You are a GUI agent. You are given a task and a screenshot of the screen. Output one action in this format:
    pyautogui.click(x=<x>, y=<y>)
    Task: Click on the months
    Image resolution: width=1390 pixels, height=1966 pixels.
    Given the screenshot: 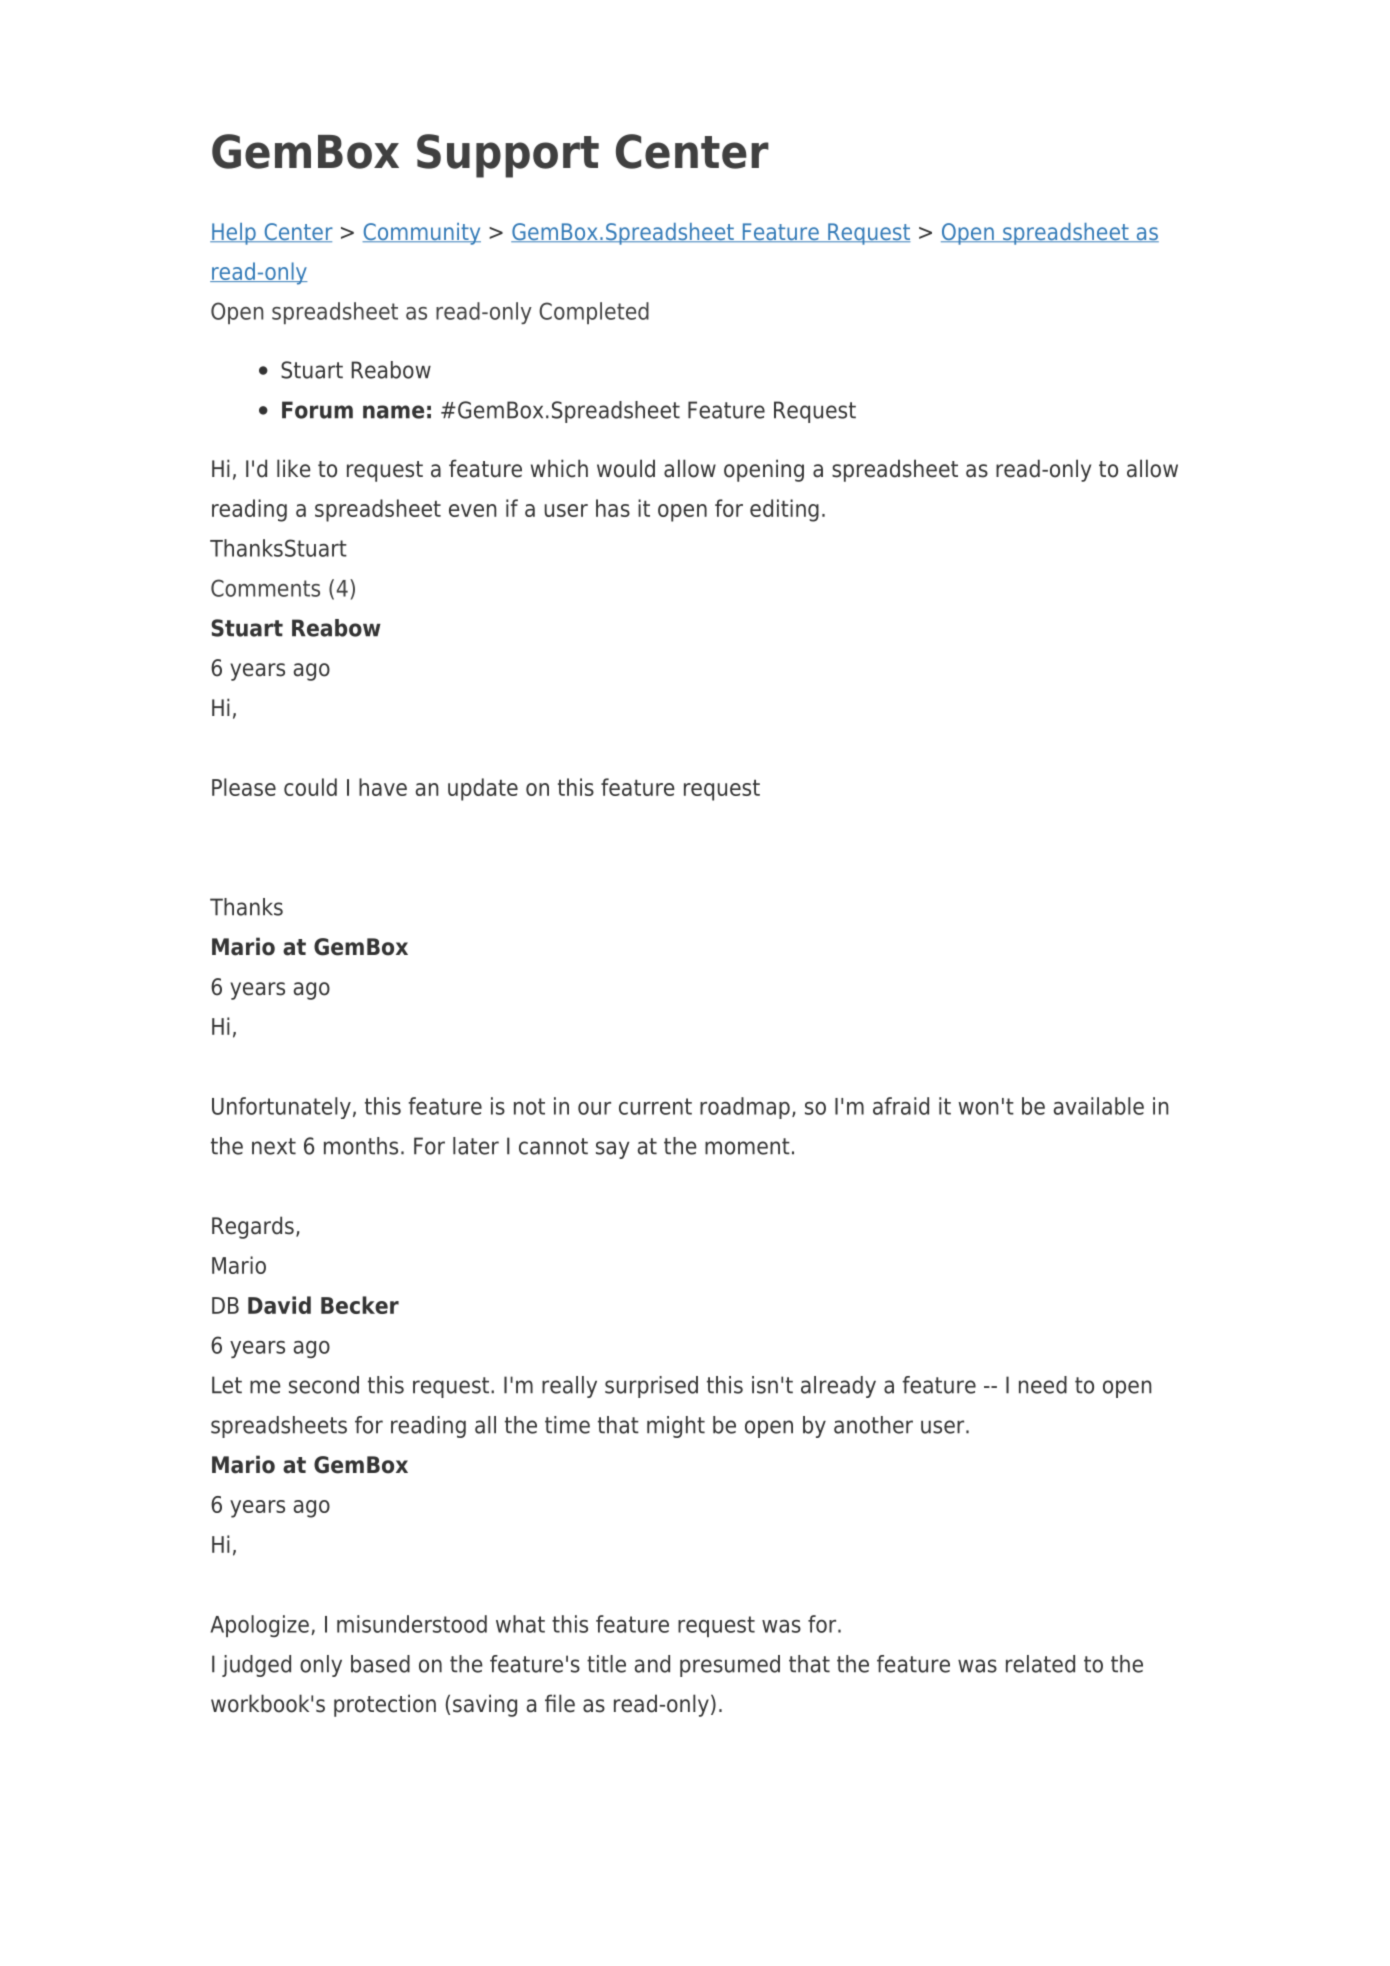 What is the action you would take?
    pyautogui.click(x=361, y=1146)
